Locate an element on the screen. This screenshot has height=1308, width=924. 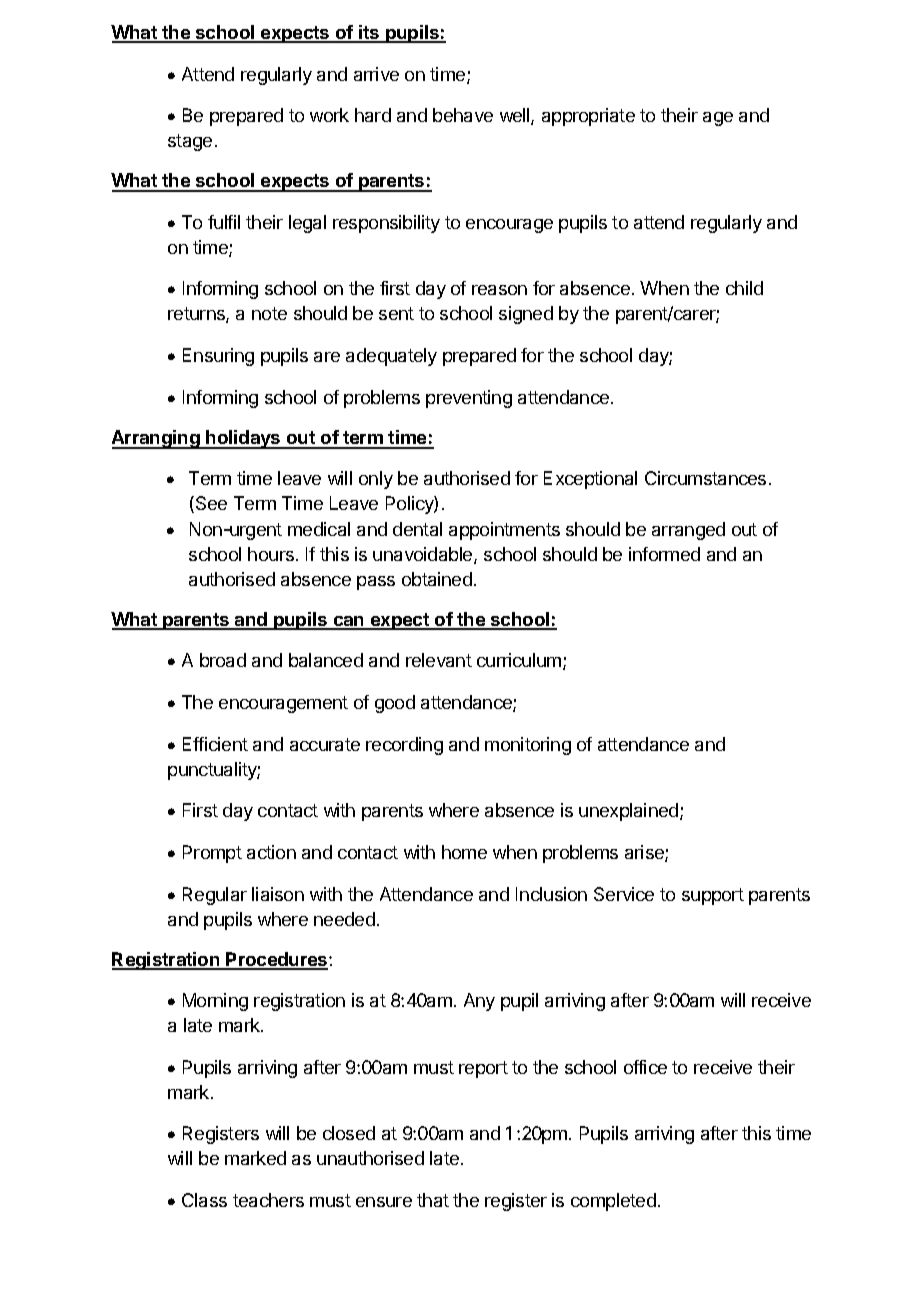
note is located at coordinates (269, 313).
